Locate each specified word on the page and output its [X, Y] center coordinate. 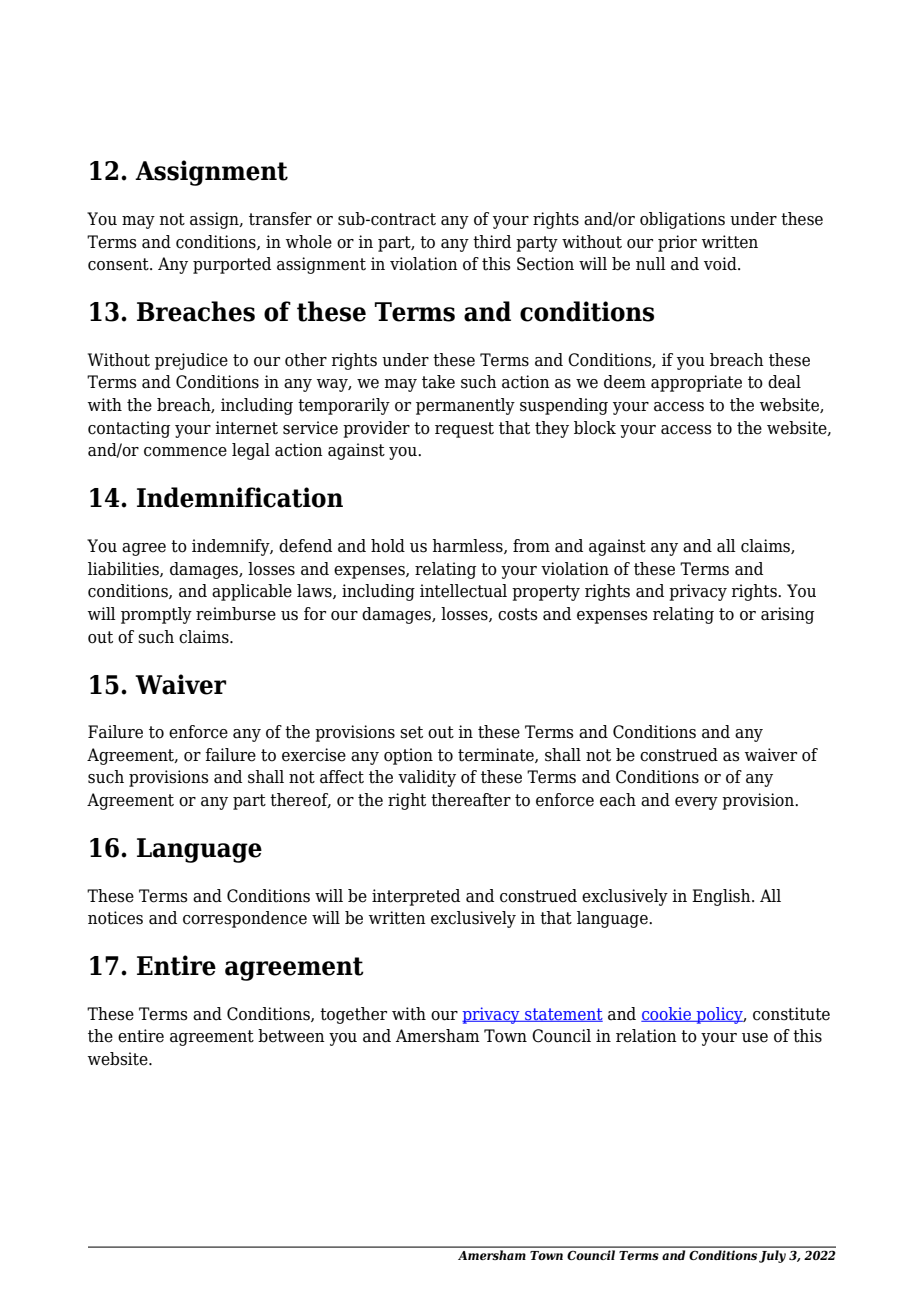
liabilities [124, 569]
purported [232, 265]
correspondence [245, 919]
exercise [314, 755]
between [291, 1036]
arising [787, 615]
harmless [468, 546]
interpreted [416, 897]
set [411, 732]
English [722, 897]
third [492, 242]
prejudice [191, 361]
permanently [465, 406]
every [696, 803]
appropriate [696, 383]
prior [677, 243]
